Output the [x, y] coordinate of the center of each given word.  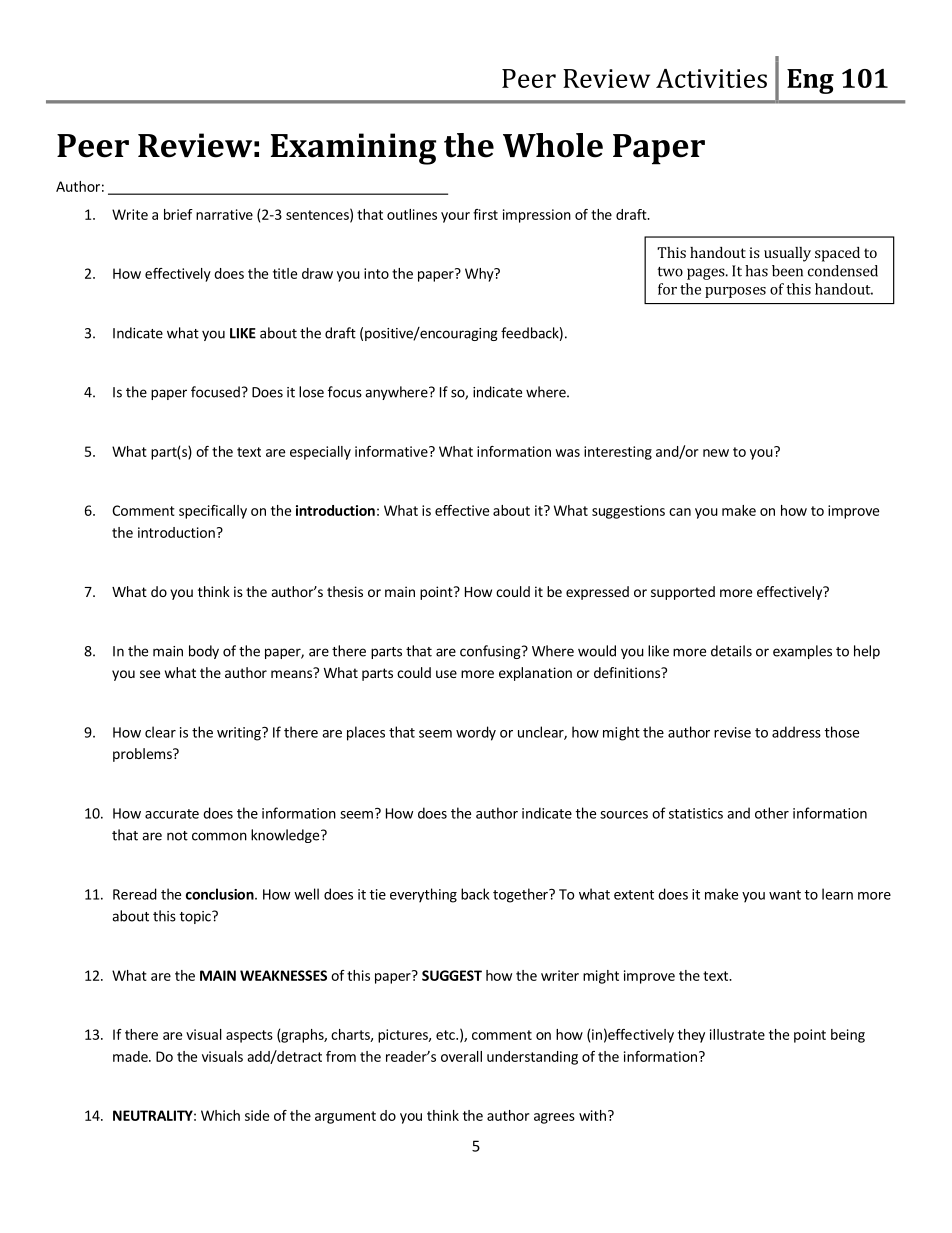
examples [802, 652]
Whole [553, 145]
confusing [491, 652]
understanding [532, 1058]
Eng [810, 81]
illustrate [737, 1034]
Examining [353, 149]
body [204, 652]
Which [220, 1115]
